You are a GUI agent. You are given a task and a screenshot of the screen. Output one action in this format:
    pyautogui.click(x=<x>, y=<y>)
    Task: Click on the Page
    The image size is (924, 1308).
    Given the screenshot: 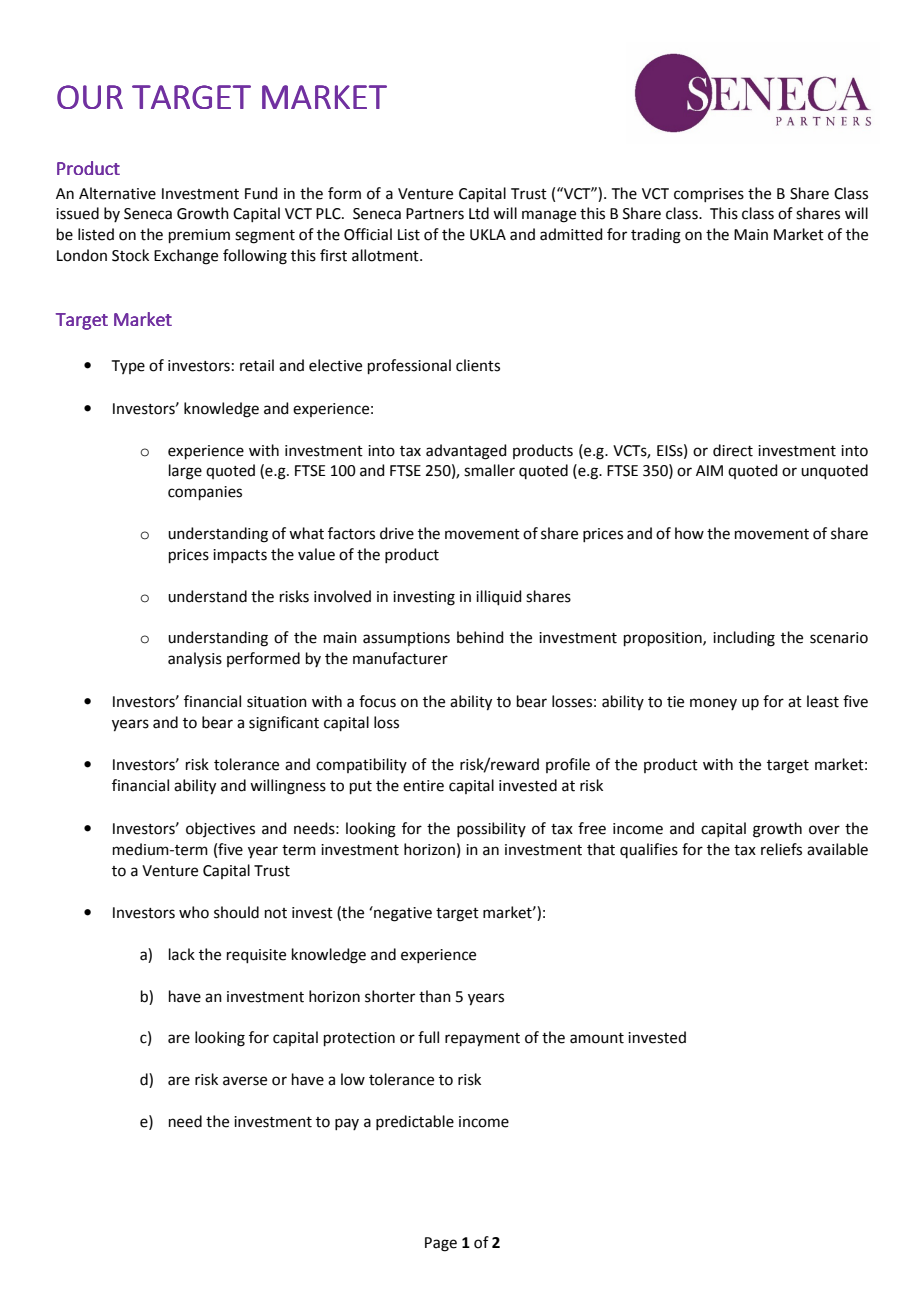 What is the action you would take?
    pyautogui.click(x=441, y=1244)
